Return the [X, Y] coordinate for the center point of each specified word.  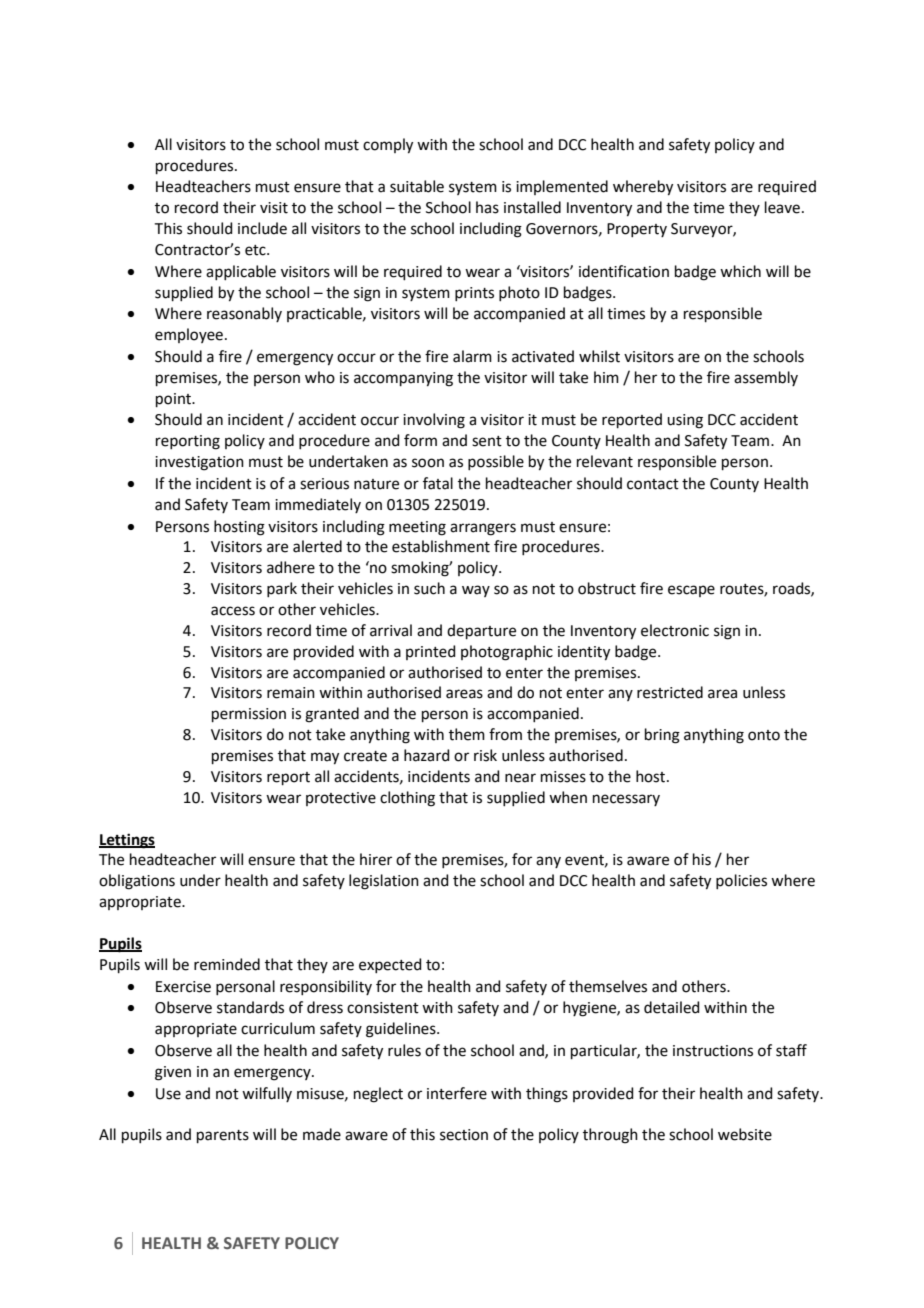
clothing [407, 799]
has [487, 207]
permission [249, 715]
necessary [626, 800]
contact [653, 484]
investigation [199, 463]
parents [223, 1136]
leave [782, 207]
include [262, 228]
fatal [438, 483]
